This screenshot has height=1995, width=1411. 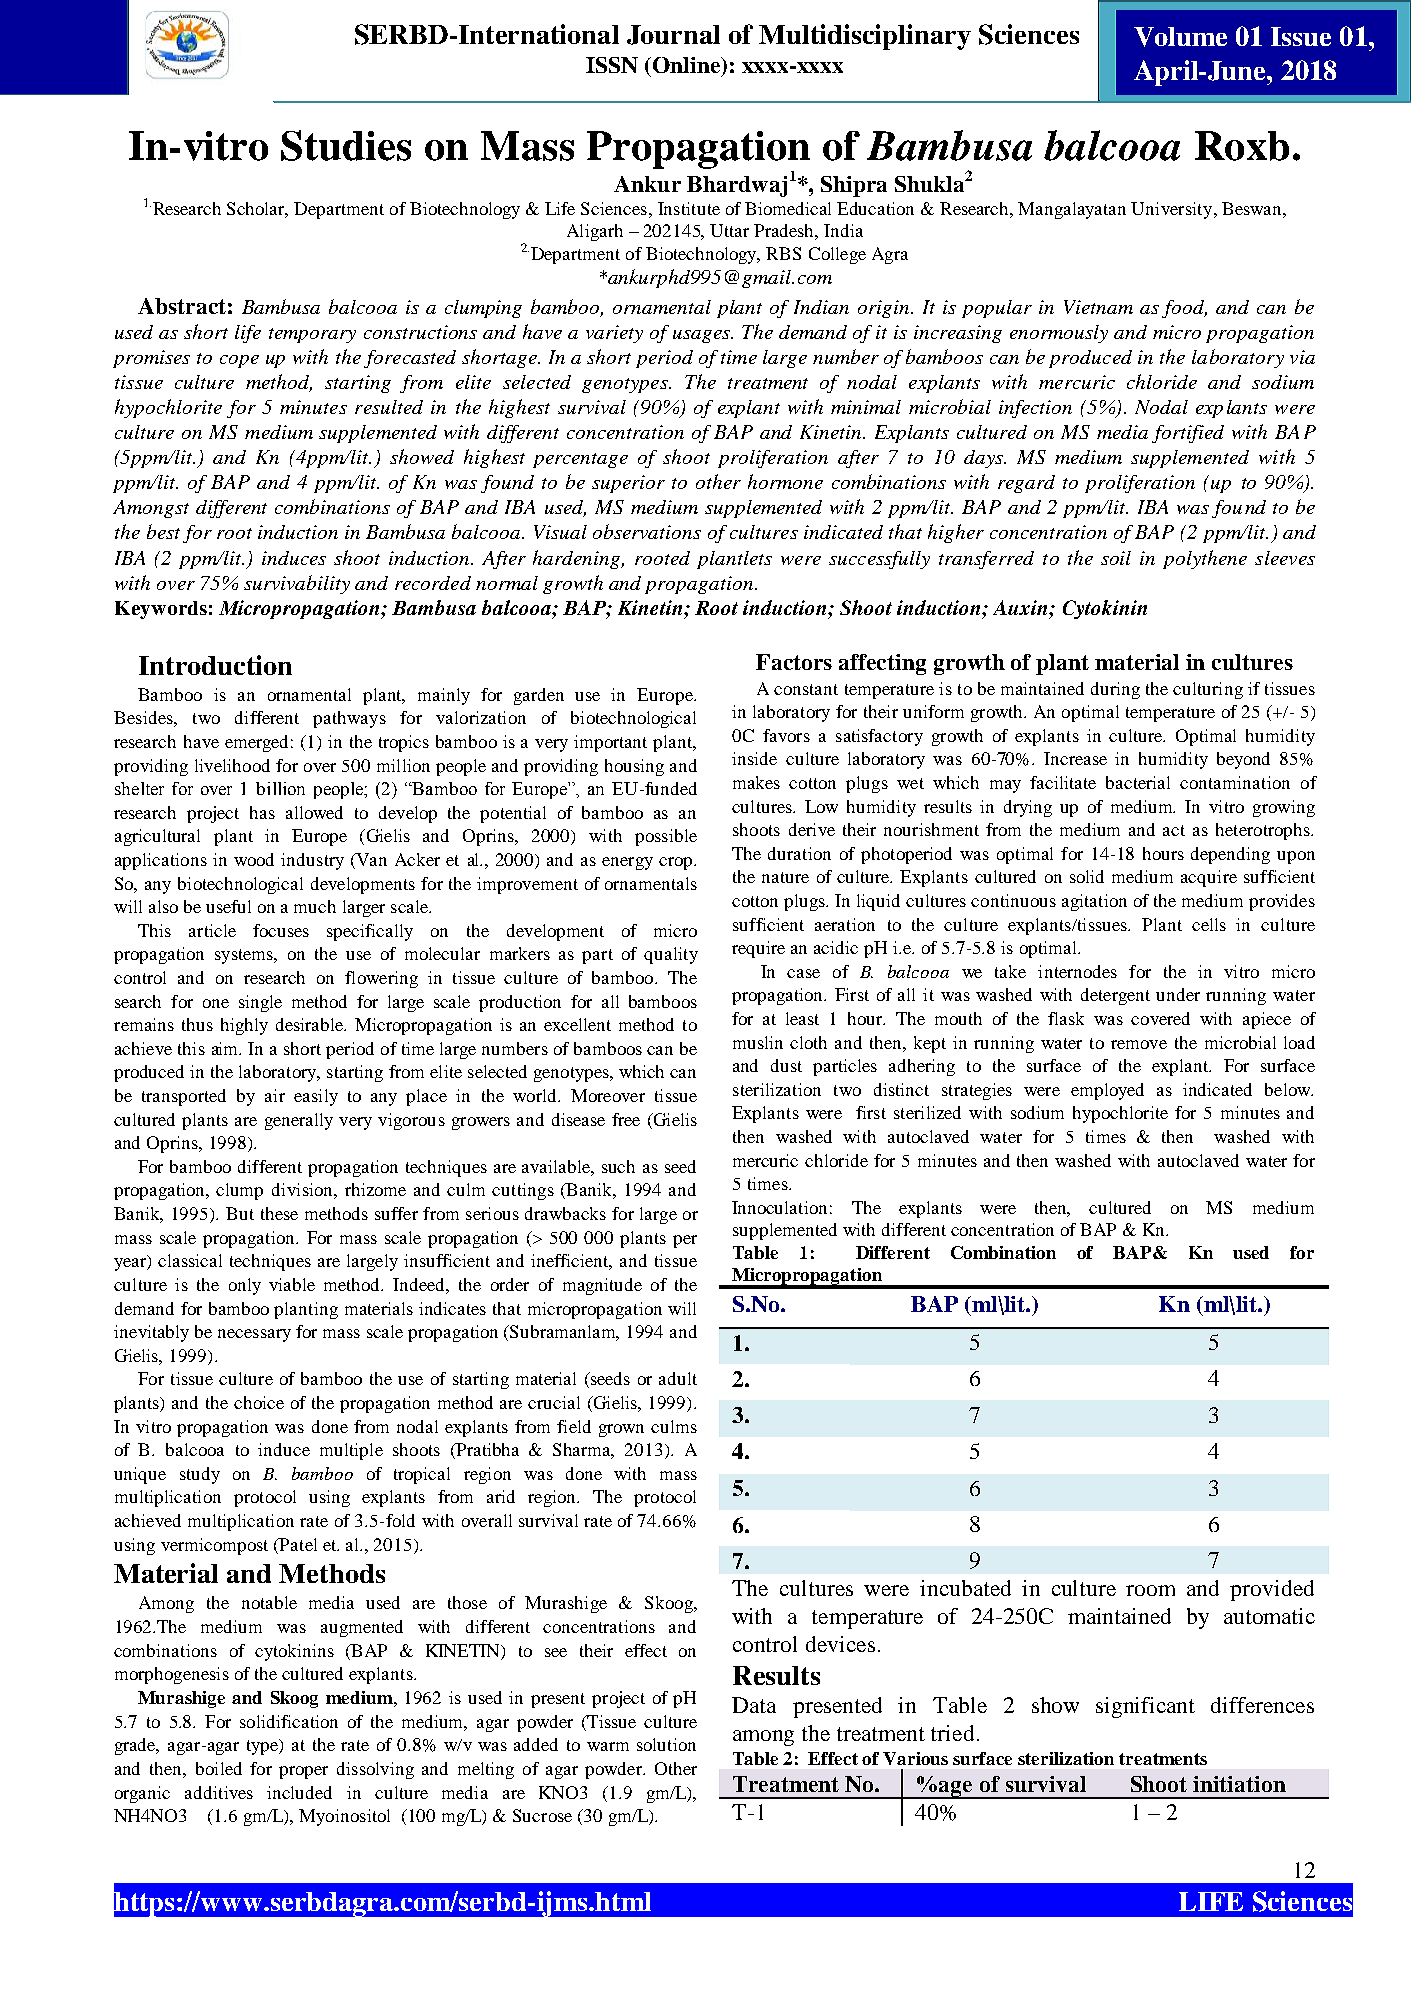 What do you see at coordinates (303, 1772) in the screenshot?
I see `proper` at bounding box center [303, 1772].
